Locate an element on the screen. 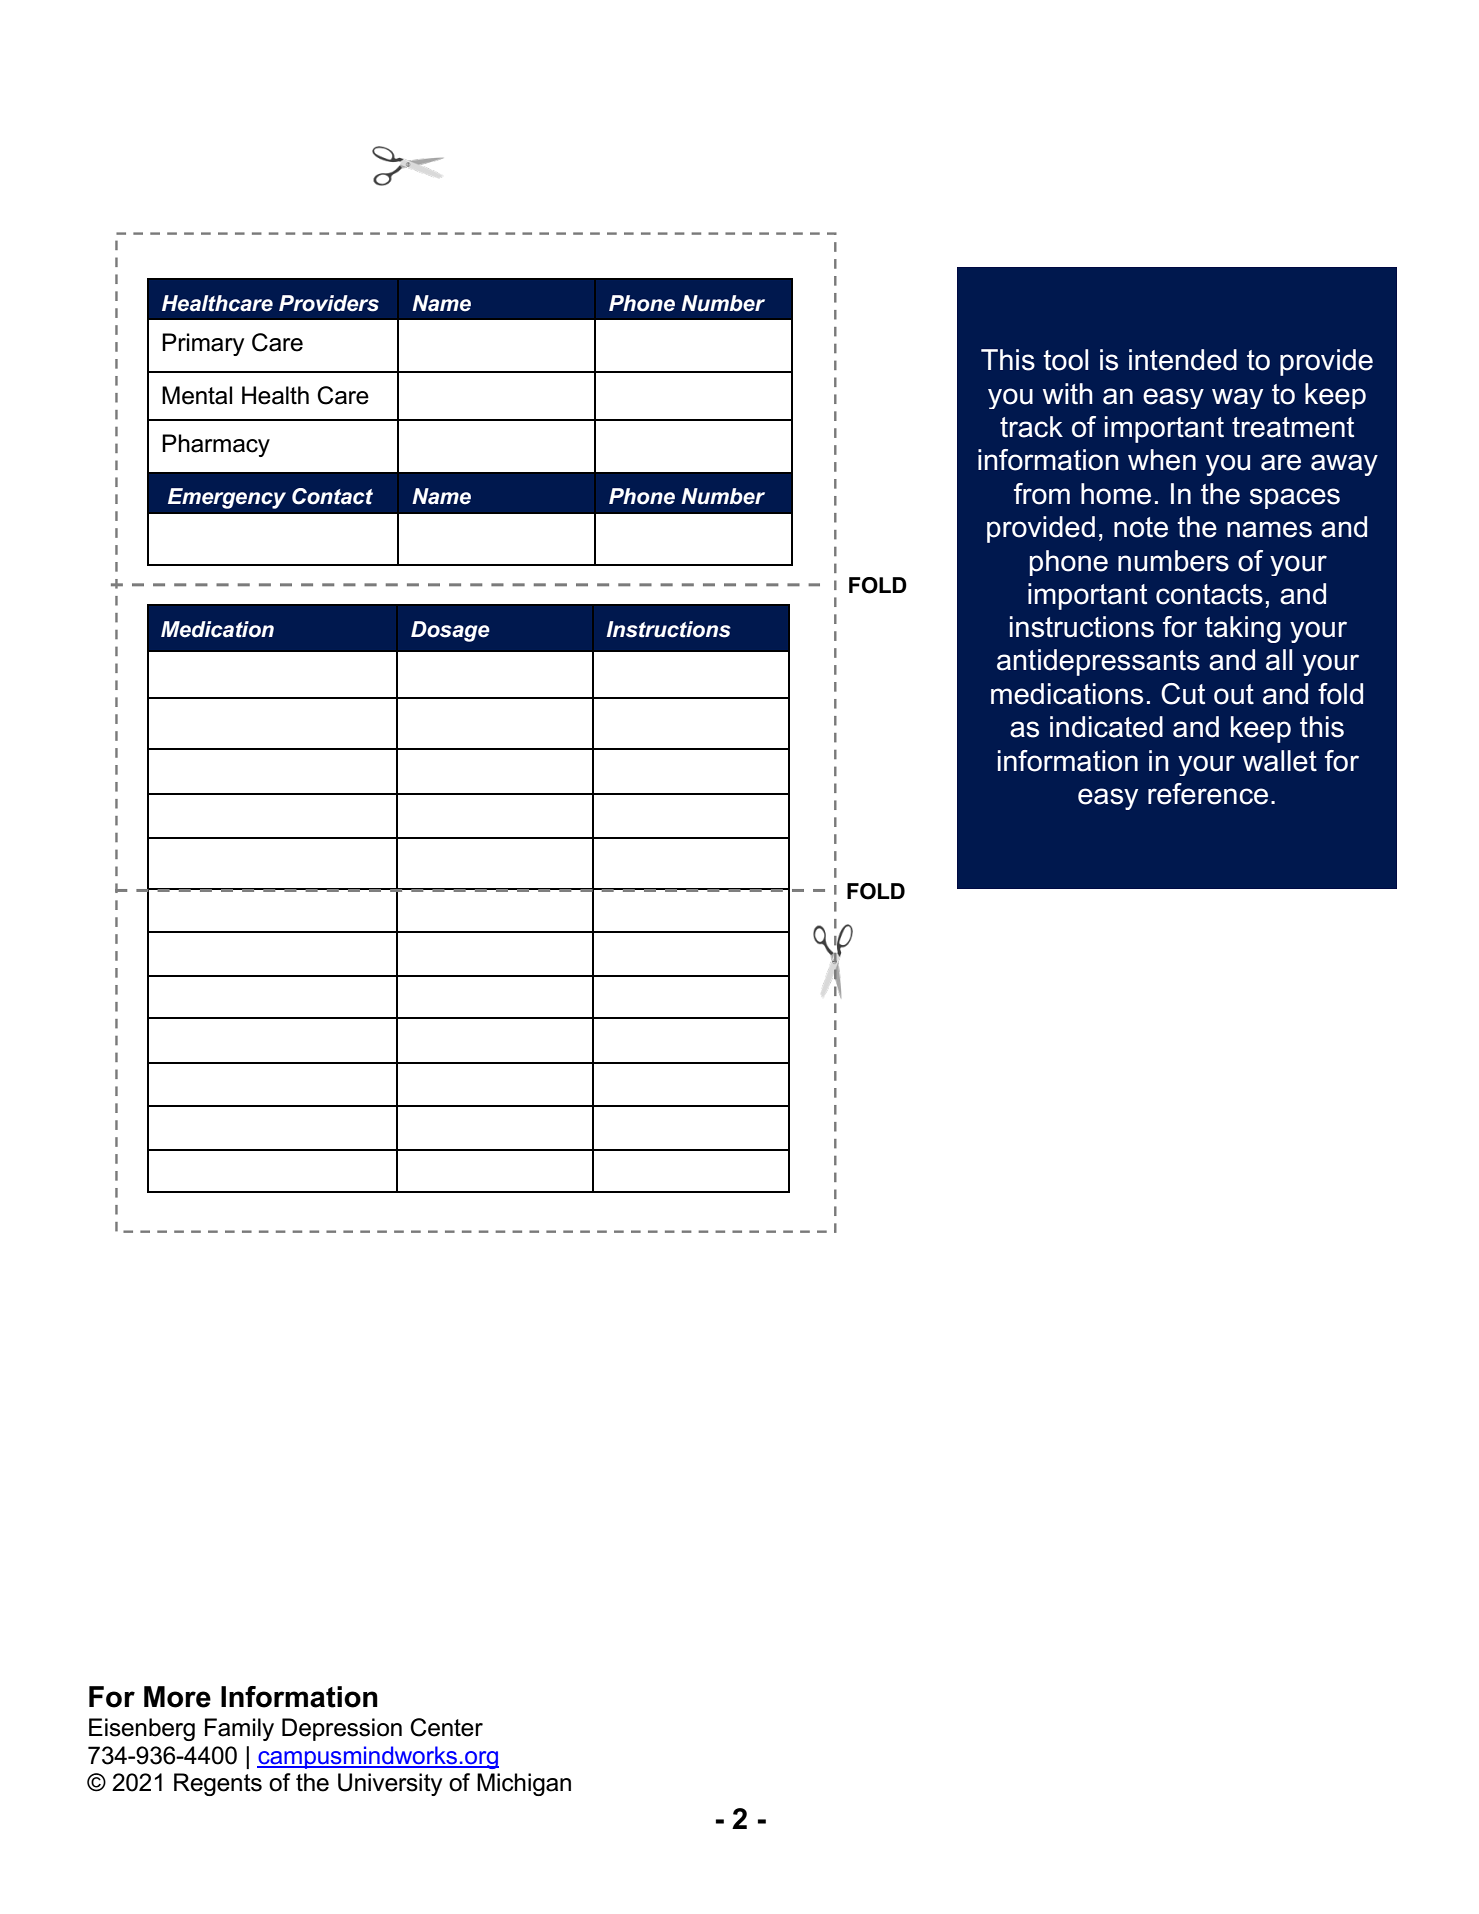 This screenshot has height=1914, width=1479. intended is located at coordinates (1183, 360).
